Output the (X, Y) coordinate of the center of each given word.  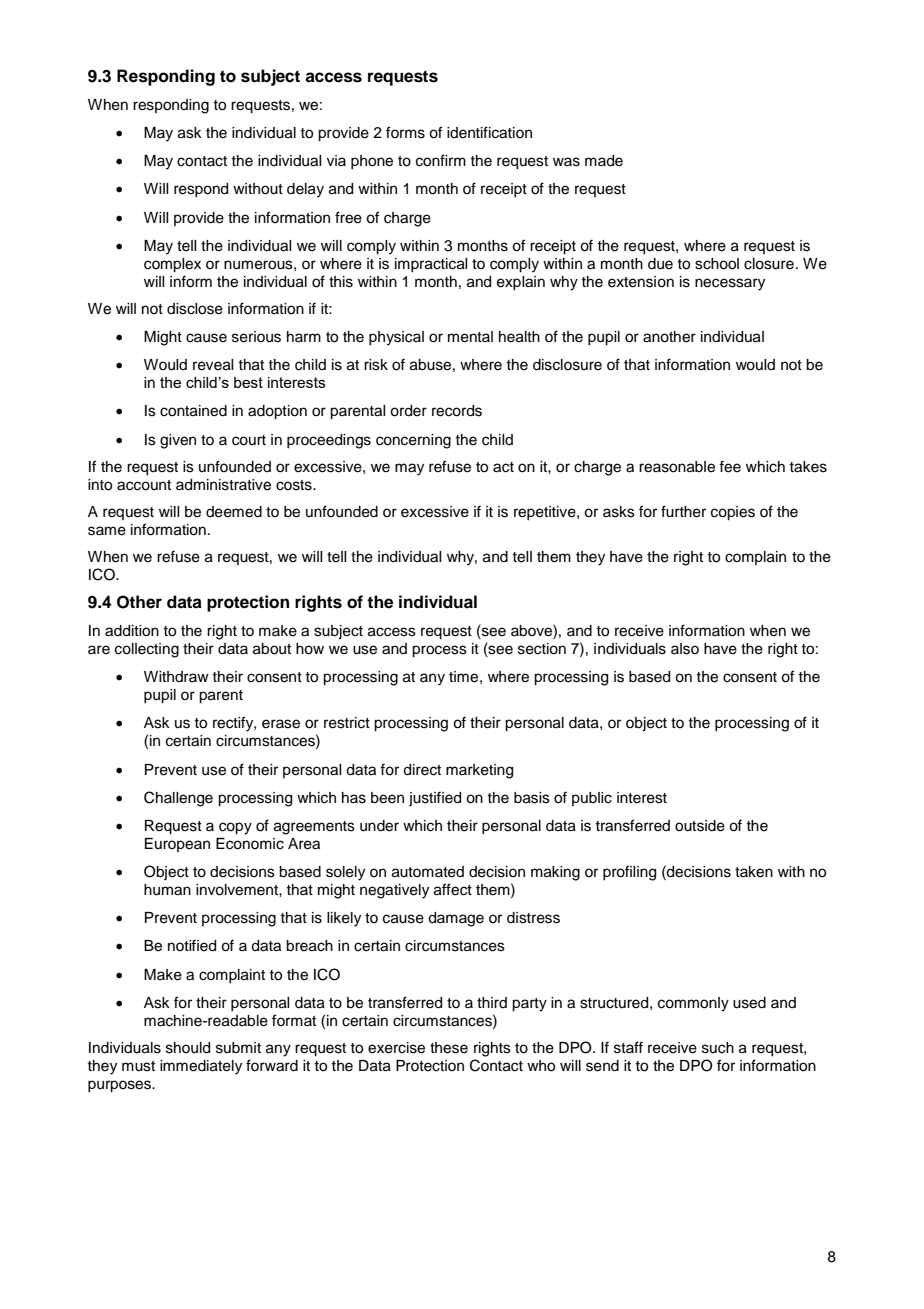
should (188, 1048)
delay (305, 190)
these (449, 1048)
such (718, 1048)
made (604, 161)
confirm (441, 160)
